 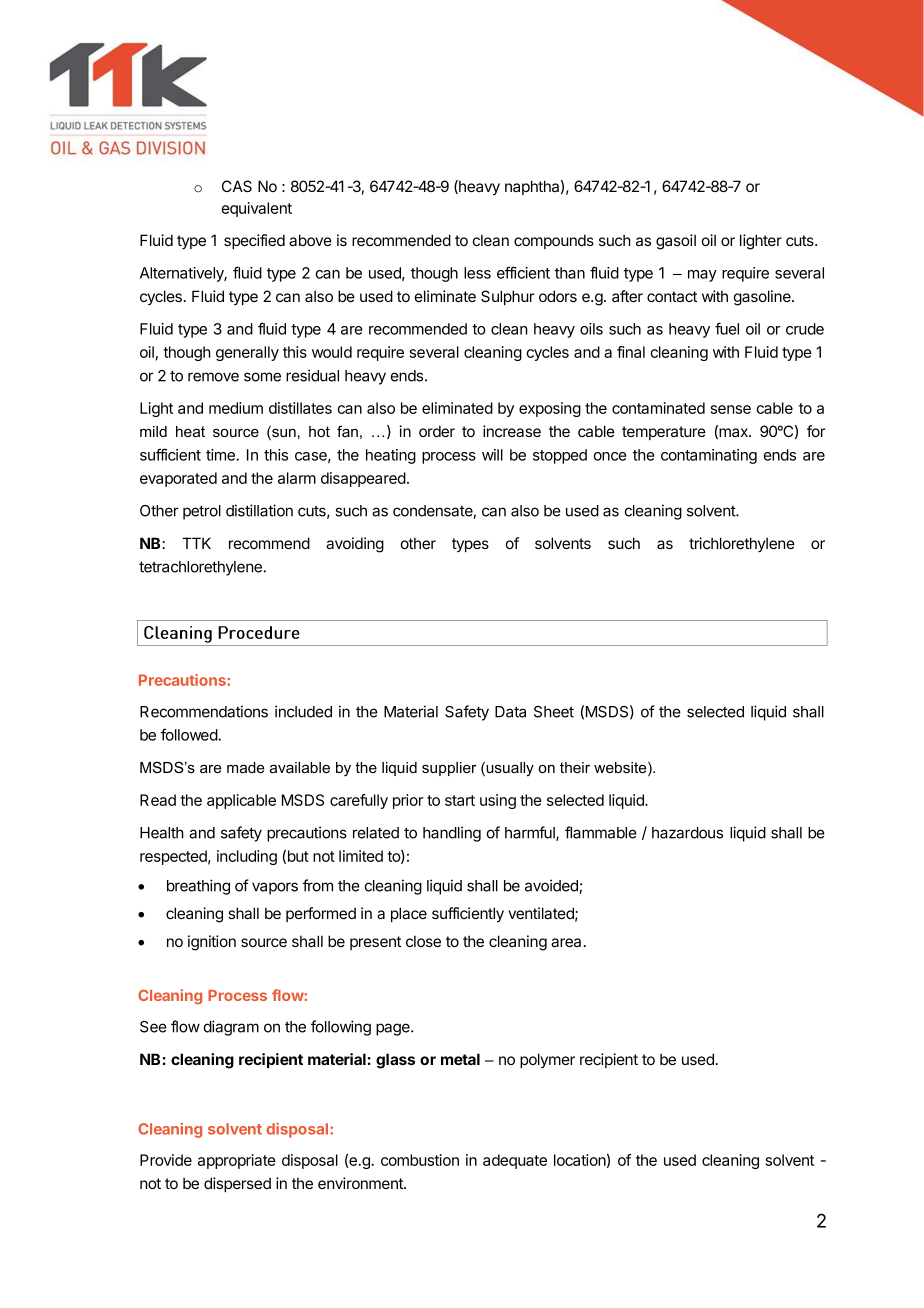 I want to click on Data, so click(x=510, y=712).
